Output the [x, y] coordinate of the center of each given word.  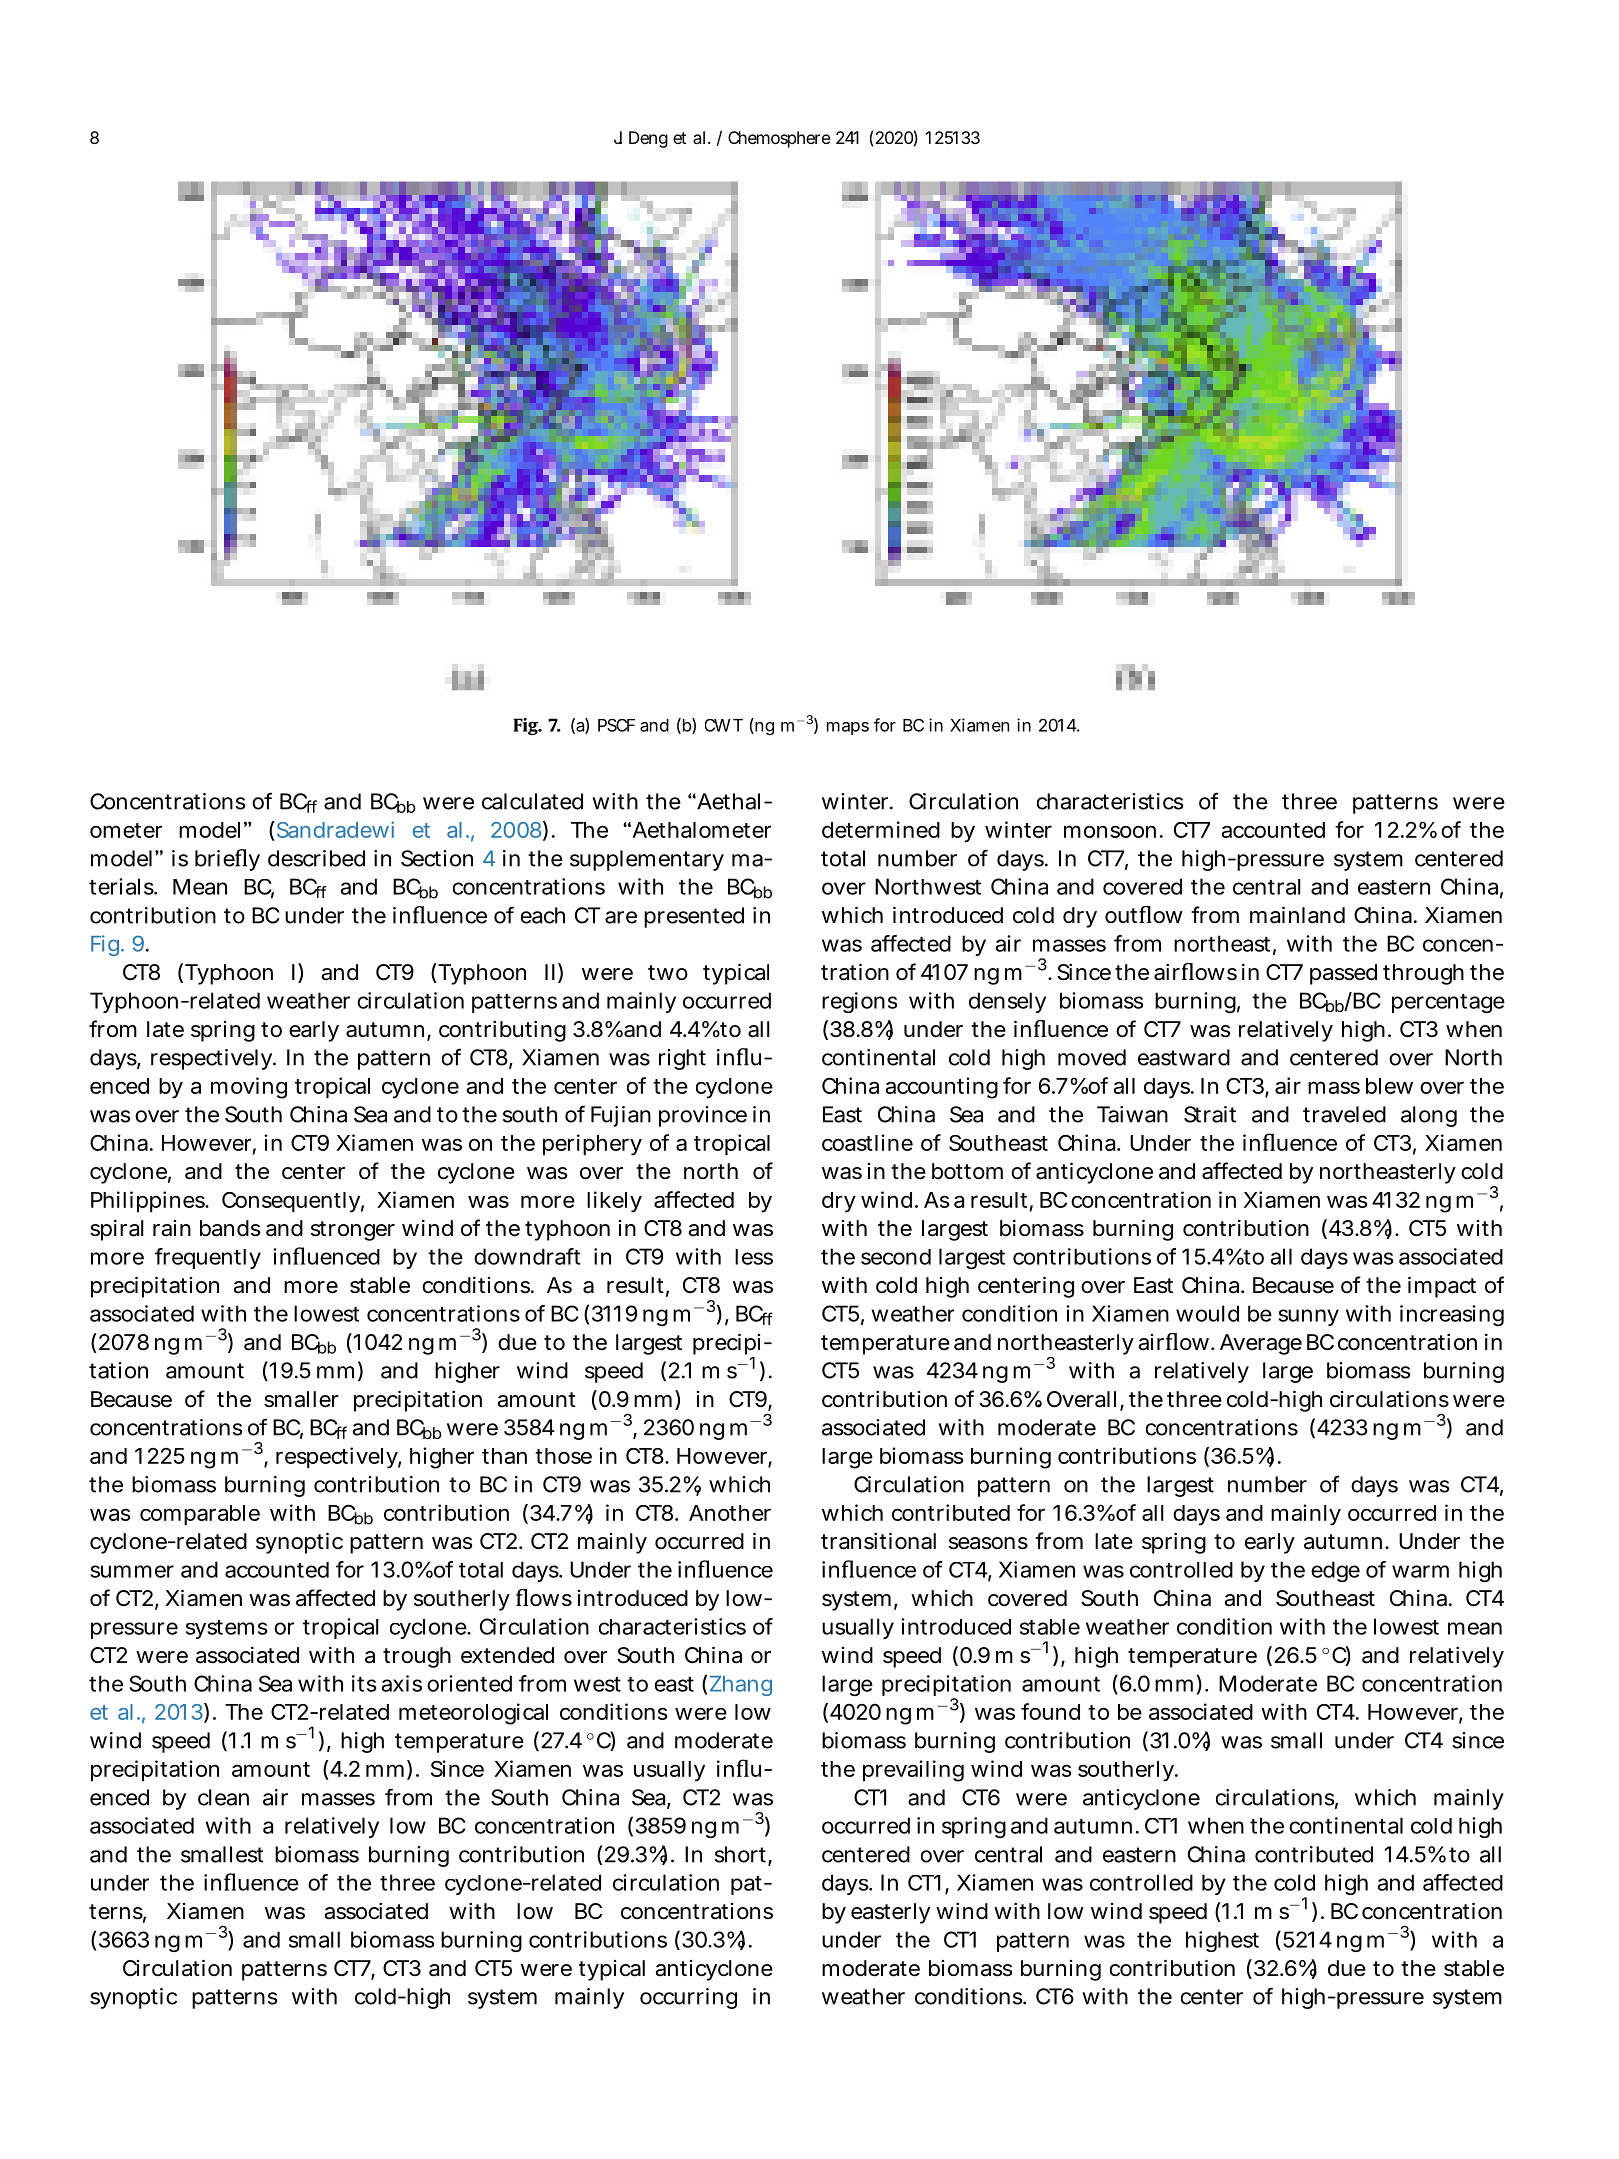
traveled [1344, 1114]
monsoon [1110, 831]
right [682, 1059]
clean [223, 1797]
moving [249, 1088]
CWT [724, 725]
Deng [648, 139]
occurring [688, 1998]
